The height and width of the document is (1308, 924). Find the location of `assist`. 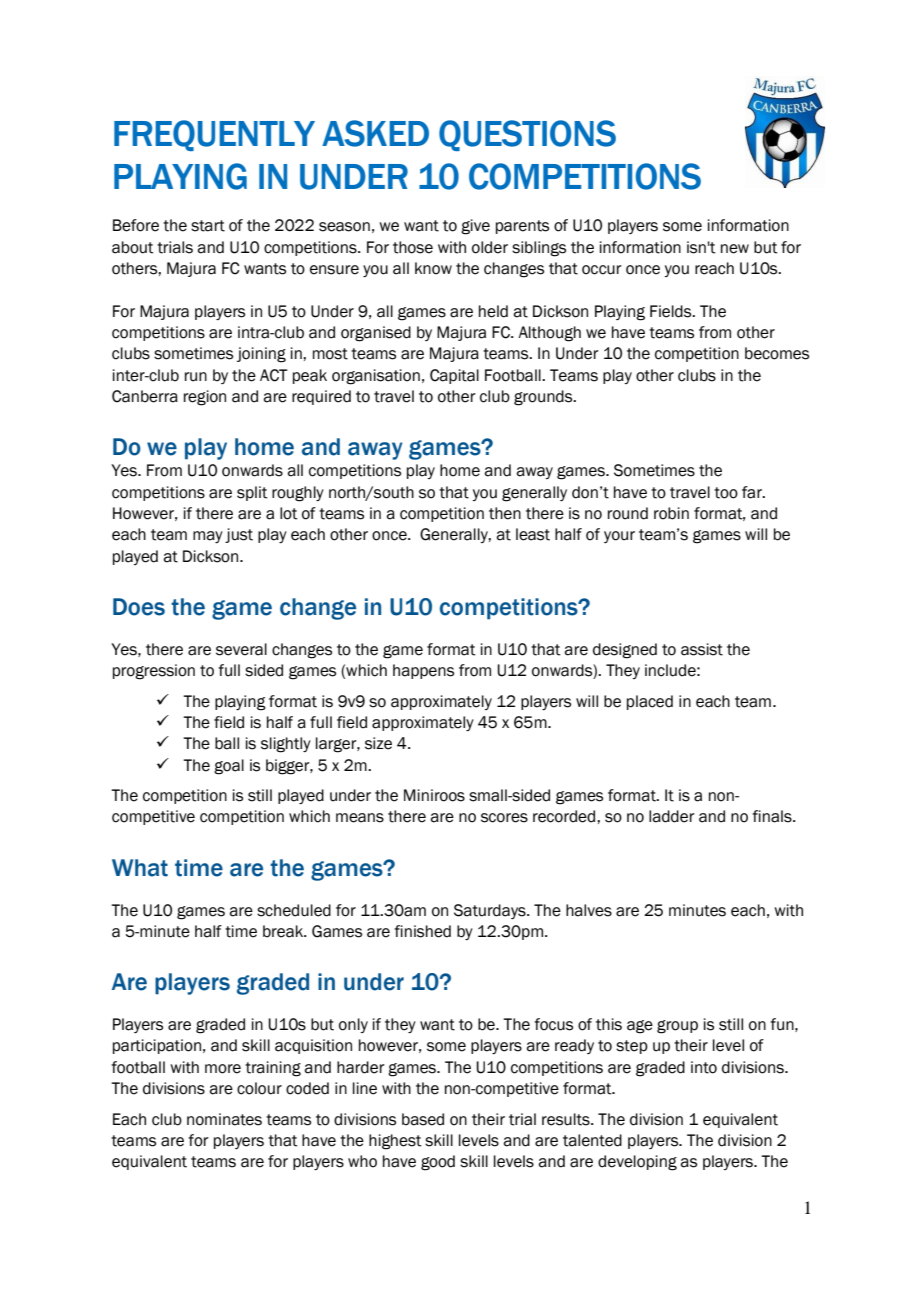

assist is located at coordinates (702, 649).
